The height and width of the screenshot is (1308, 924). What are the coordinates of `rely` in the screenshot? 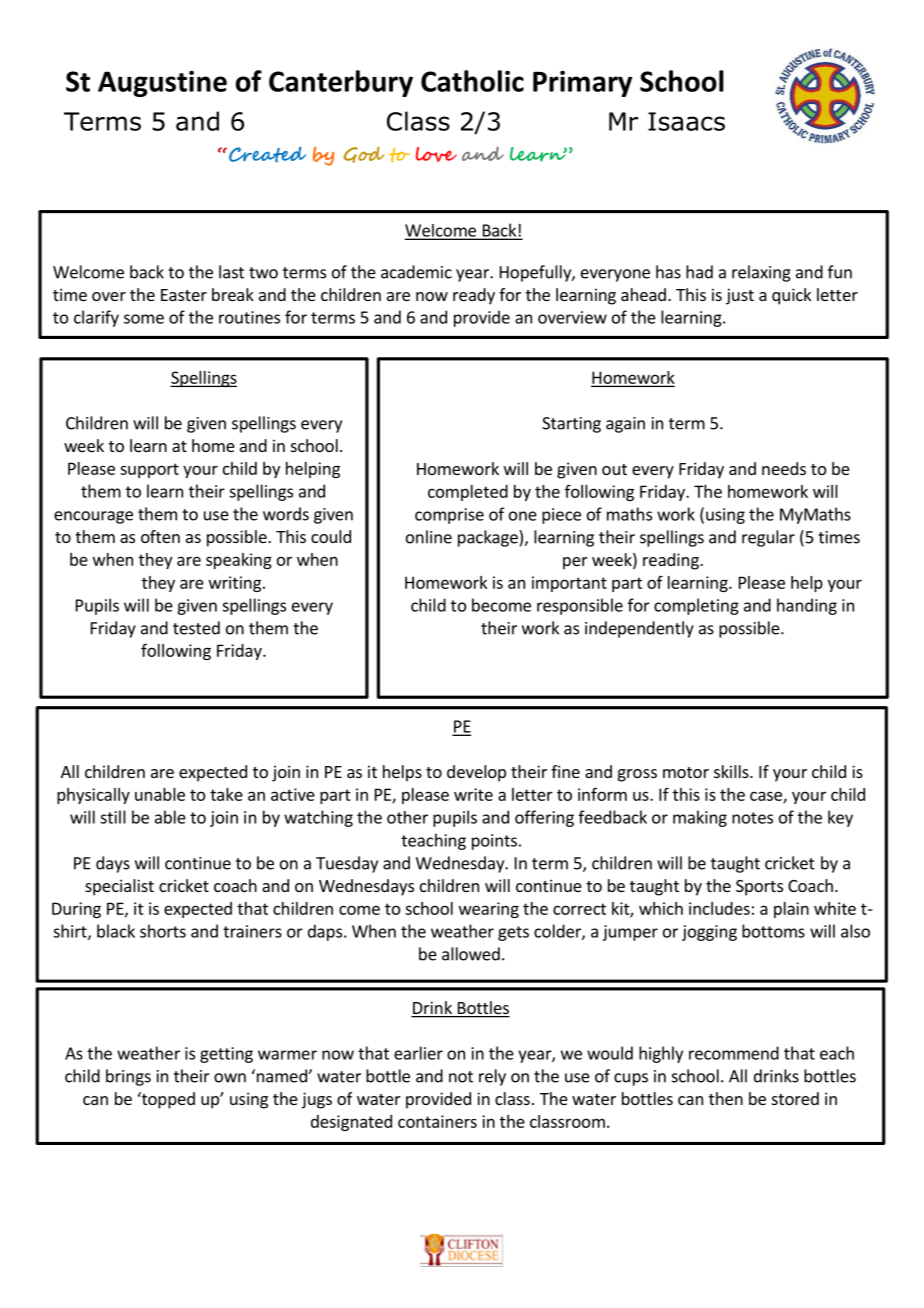 It's located at (492, 1077).
